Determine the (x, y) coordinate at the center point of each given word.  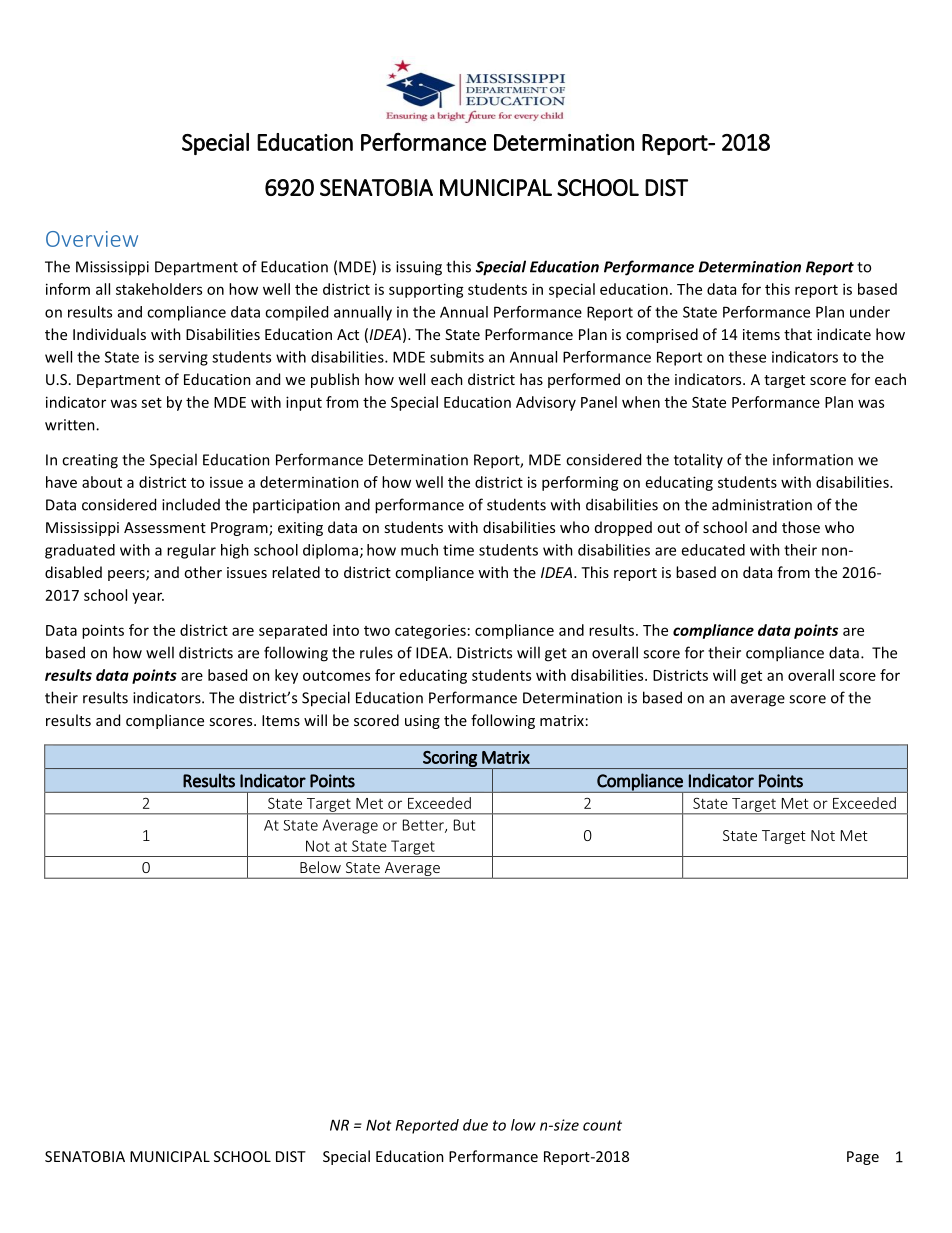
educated (713, 550)
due (475, 1125)
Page (863, 1158)
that (798, 334)
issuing (419, 268)
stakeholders (159, 289)
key (286, 676)
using (422, 722)
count (602, 1125)
